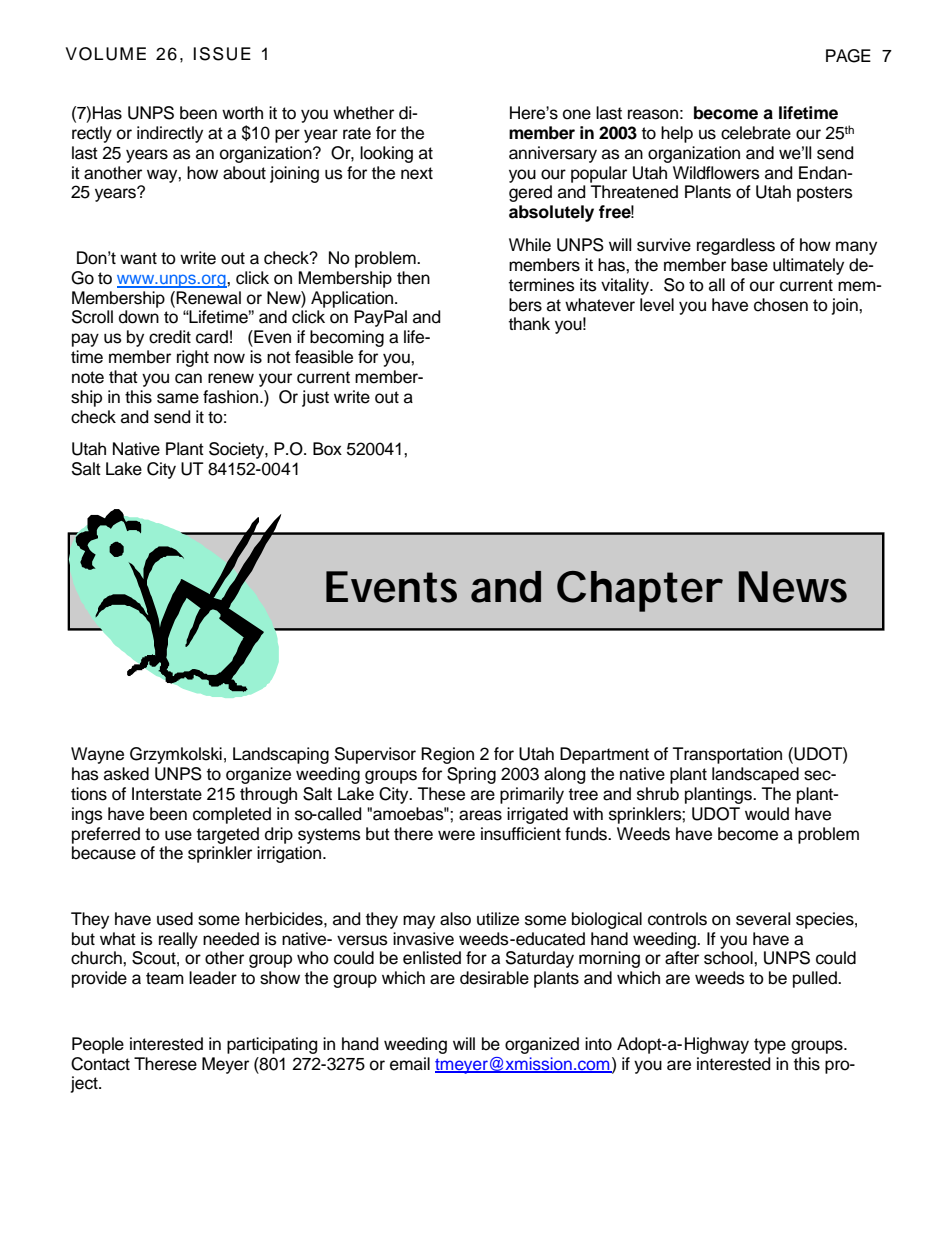 The width and height of the screenshot is (952, 1233). What do you see at coordinates (98, 1045) in the screenshot?
I see `People` at bounding box center [98, 1045].
